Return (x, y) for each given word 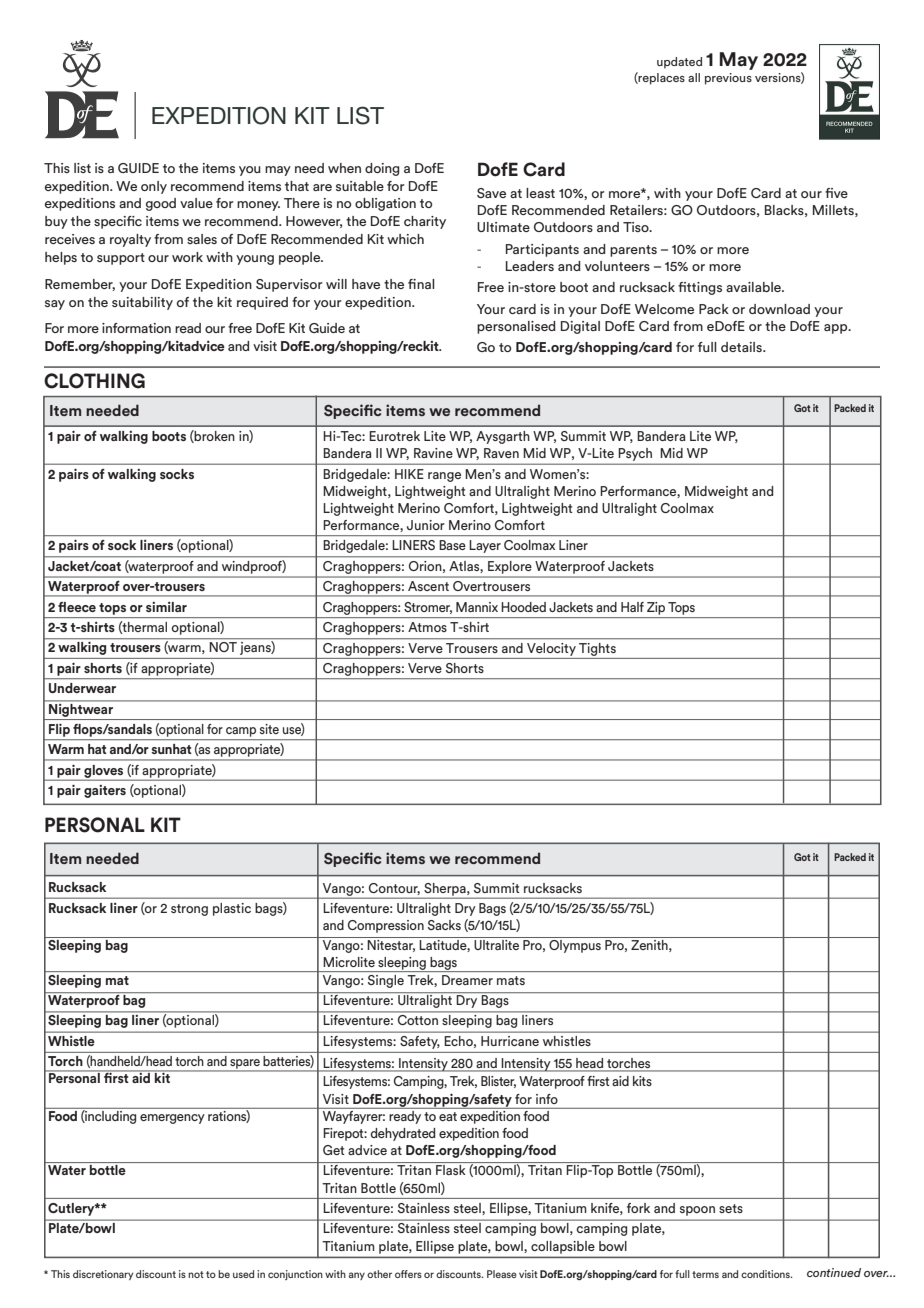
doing (382, 169)
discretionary (103, 1275)
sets (731, 1208)
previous (728, 79)
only (154, 187)
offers (408, 1274)
